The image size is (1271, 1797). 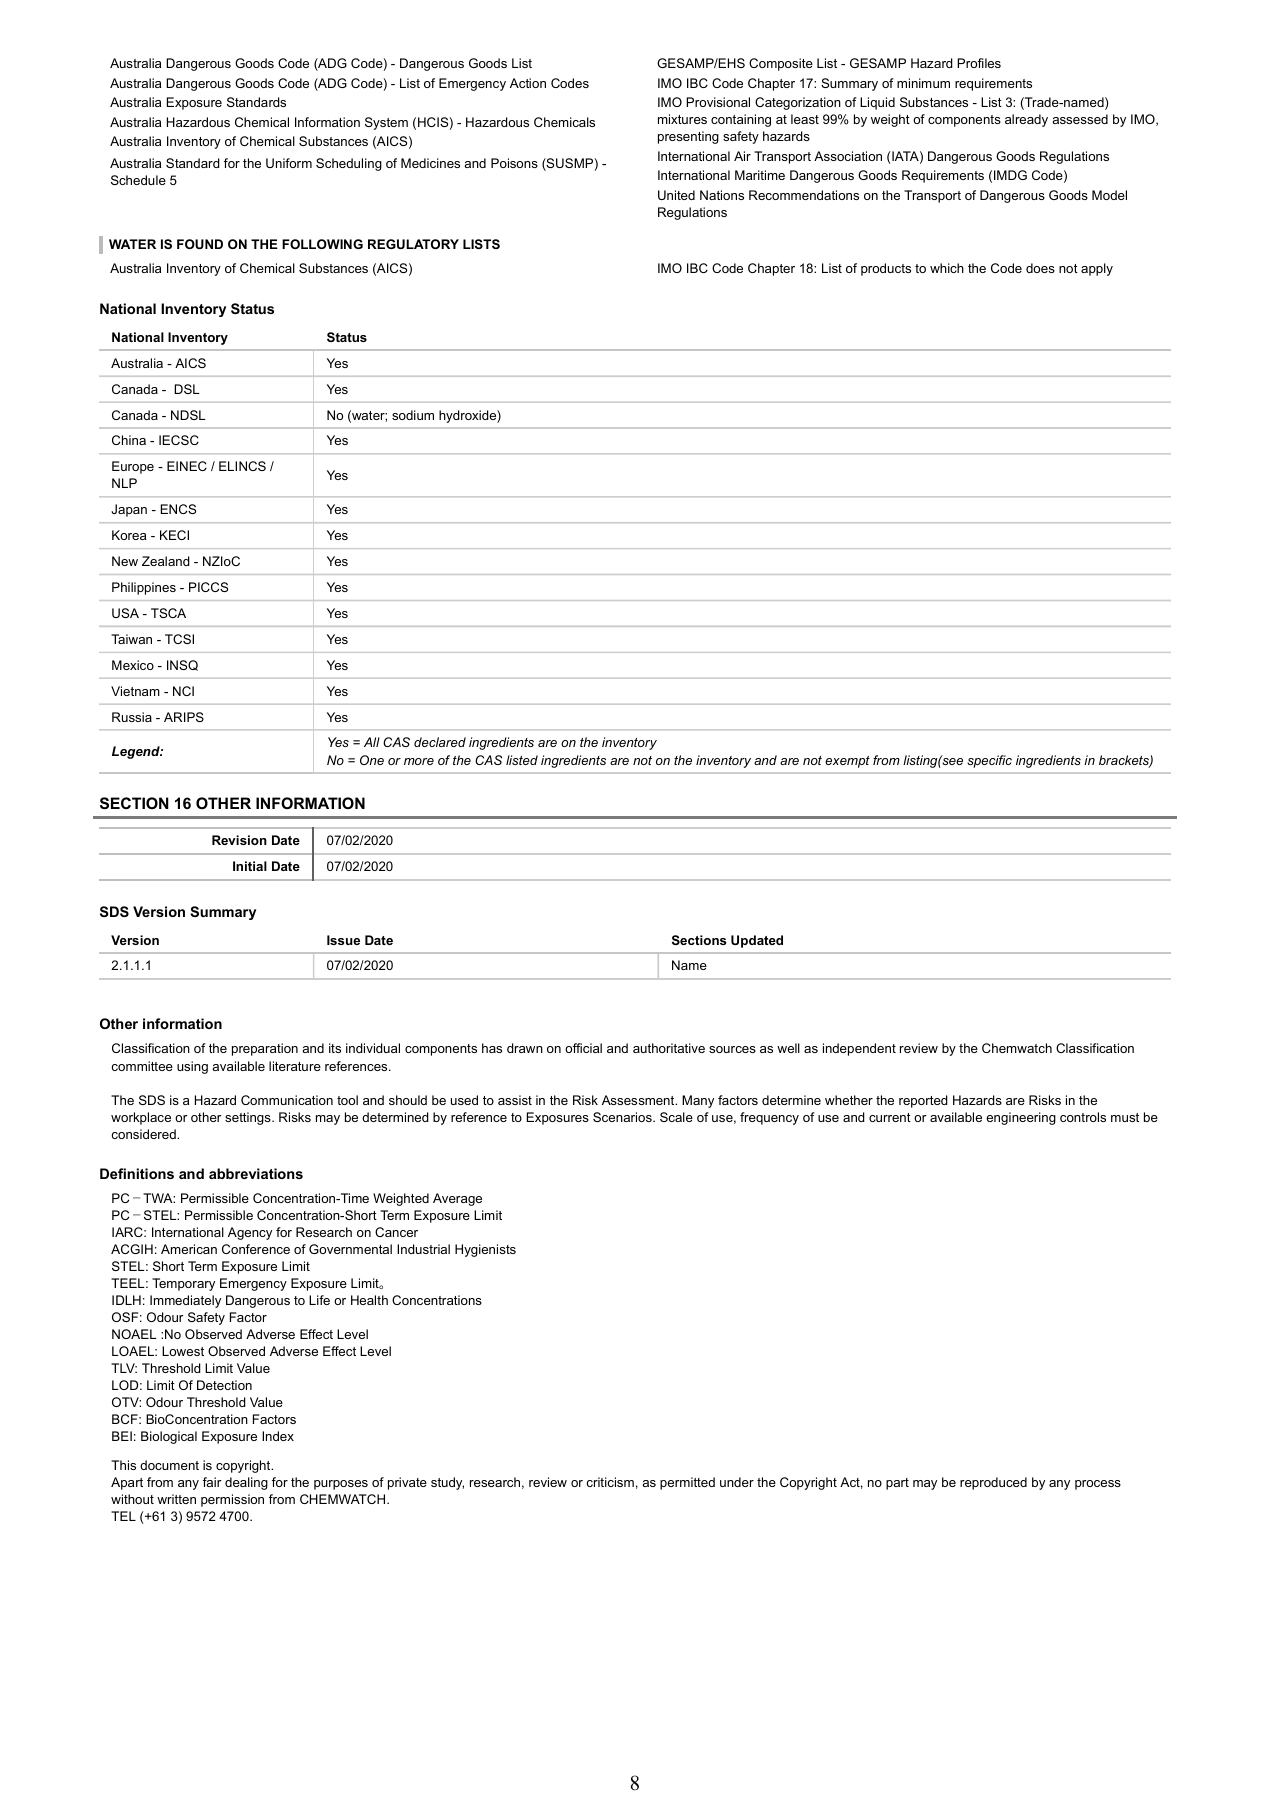 What do you see at coordinates (239, 840) in the screenshot?
I see `Revision` at bounding box center [239, 840].
